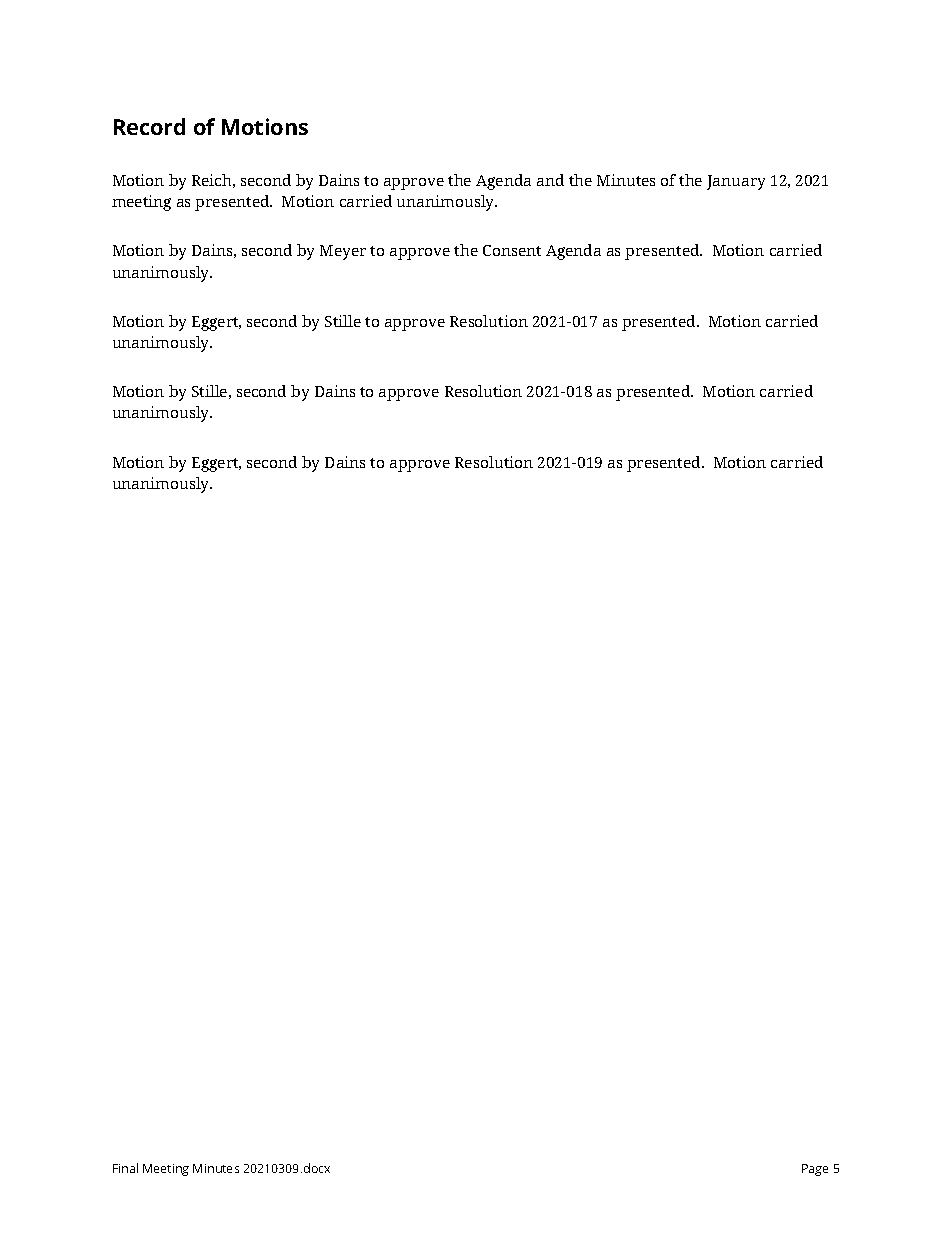 This page has height=1233, width=952. Describe the element at coordinates (149, 126) in the page. I see `Record` at that location.
